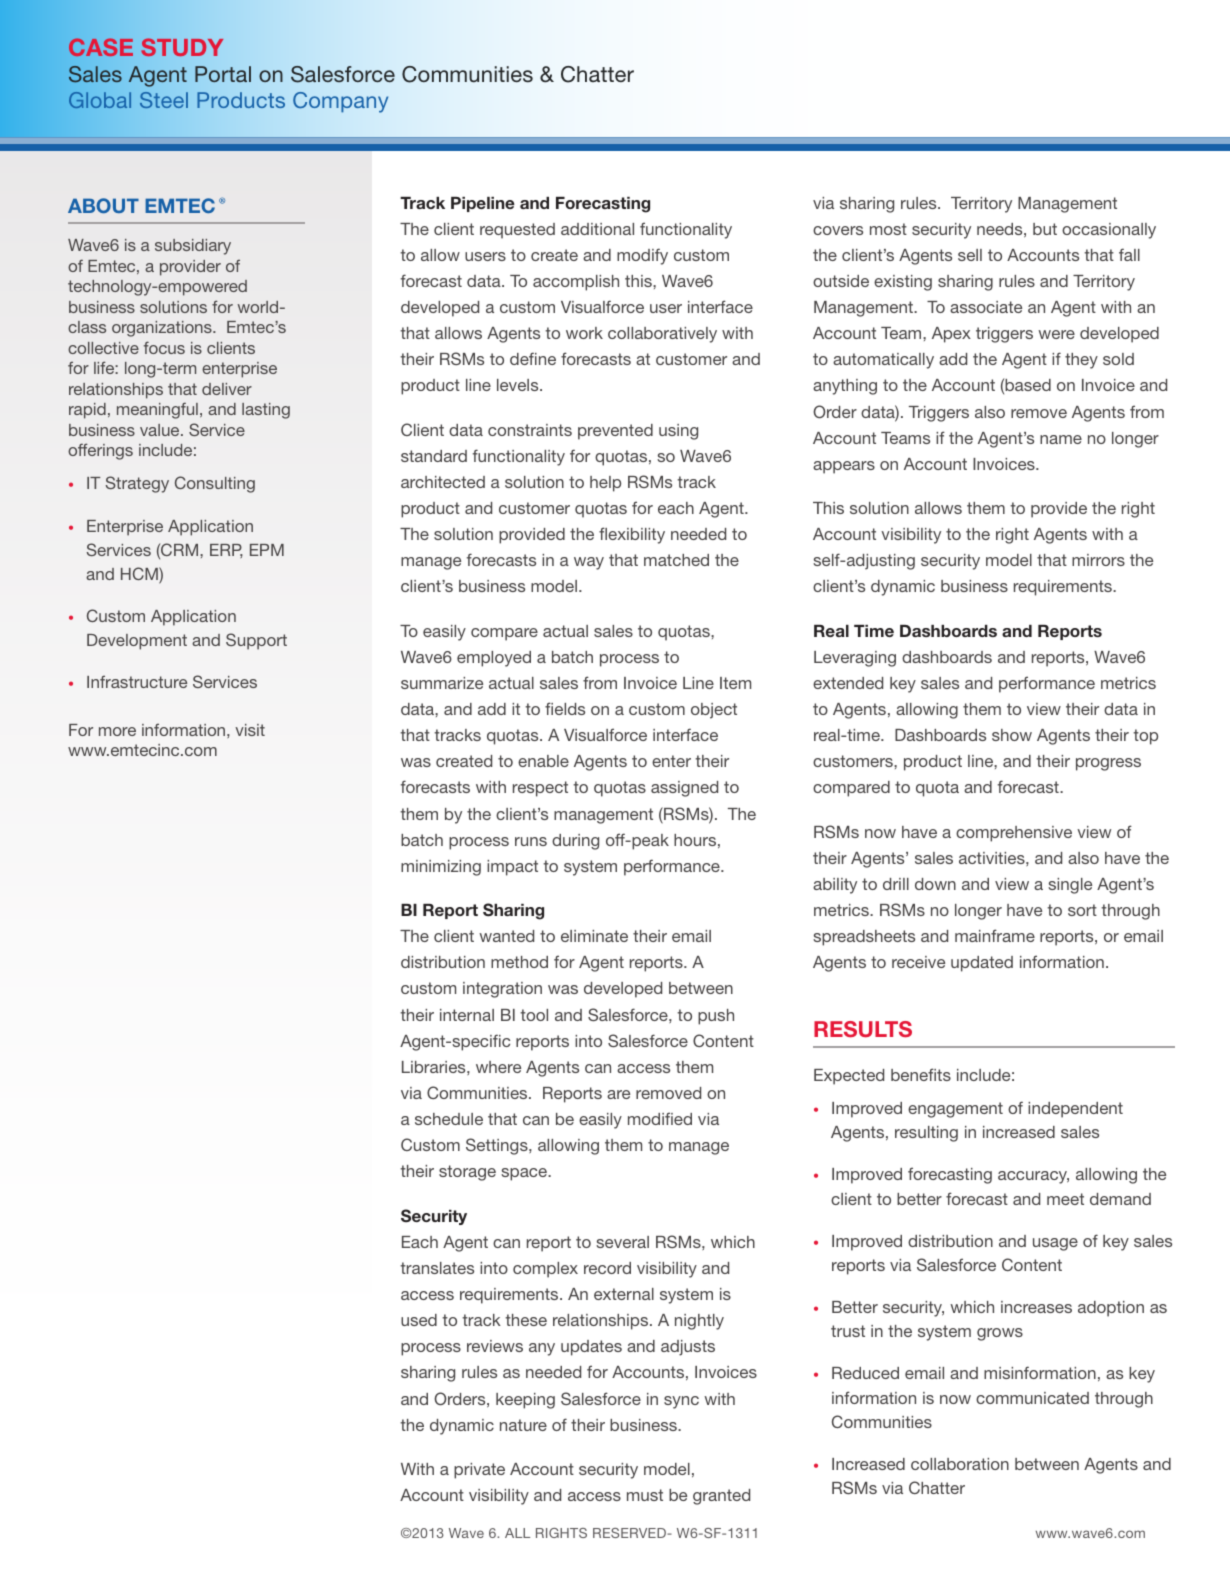 The image size is (1230, 1592). I want to click on private, so click(479, 1471).
